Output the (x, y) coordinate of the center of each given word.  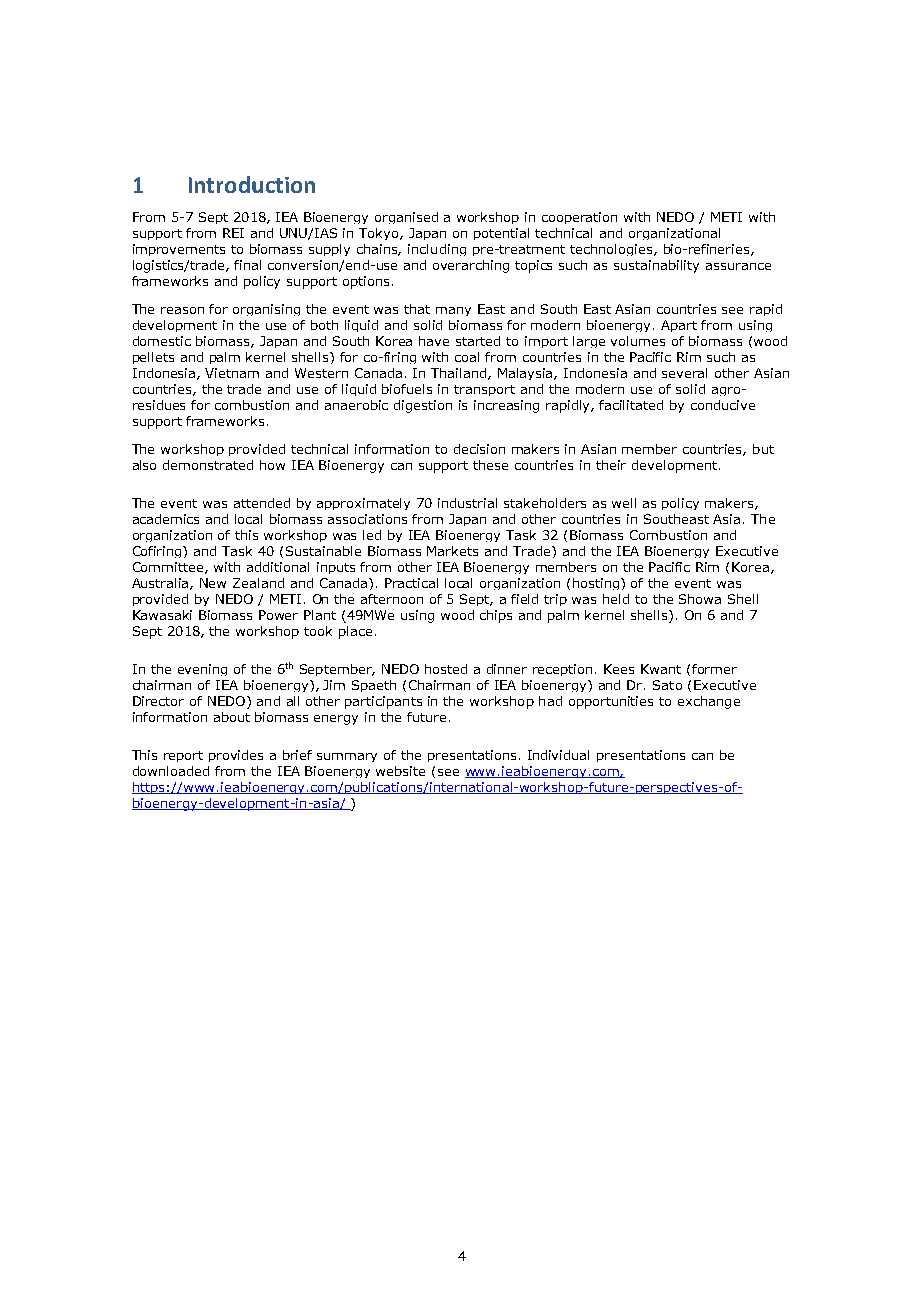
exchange (709, 702)
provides (236, 756)
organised (406, 218)
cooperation (579, 218)
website (400, 771)
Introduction (252, 184)
